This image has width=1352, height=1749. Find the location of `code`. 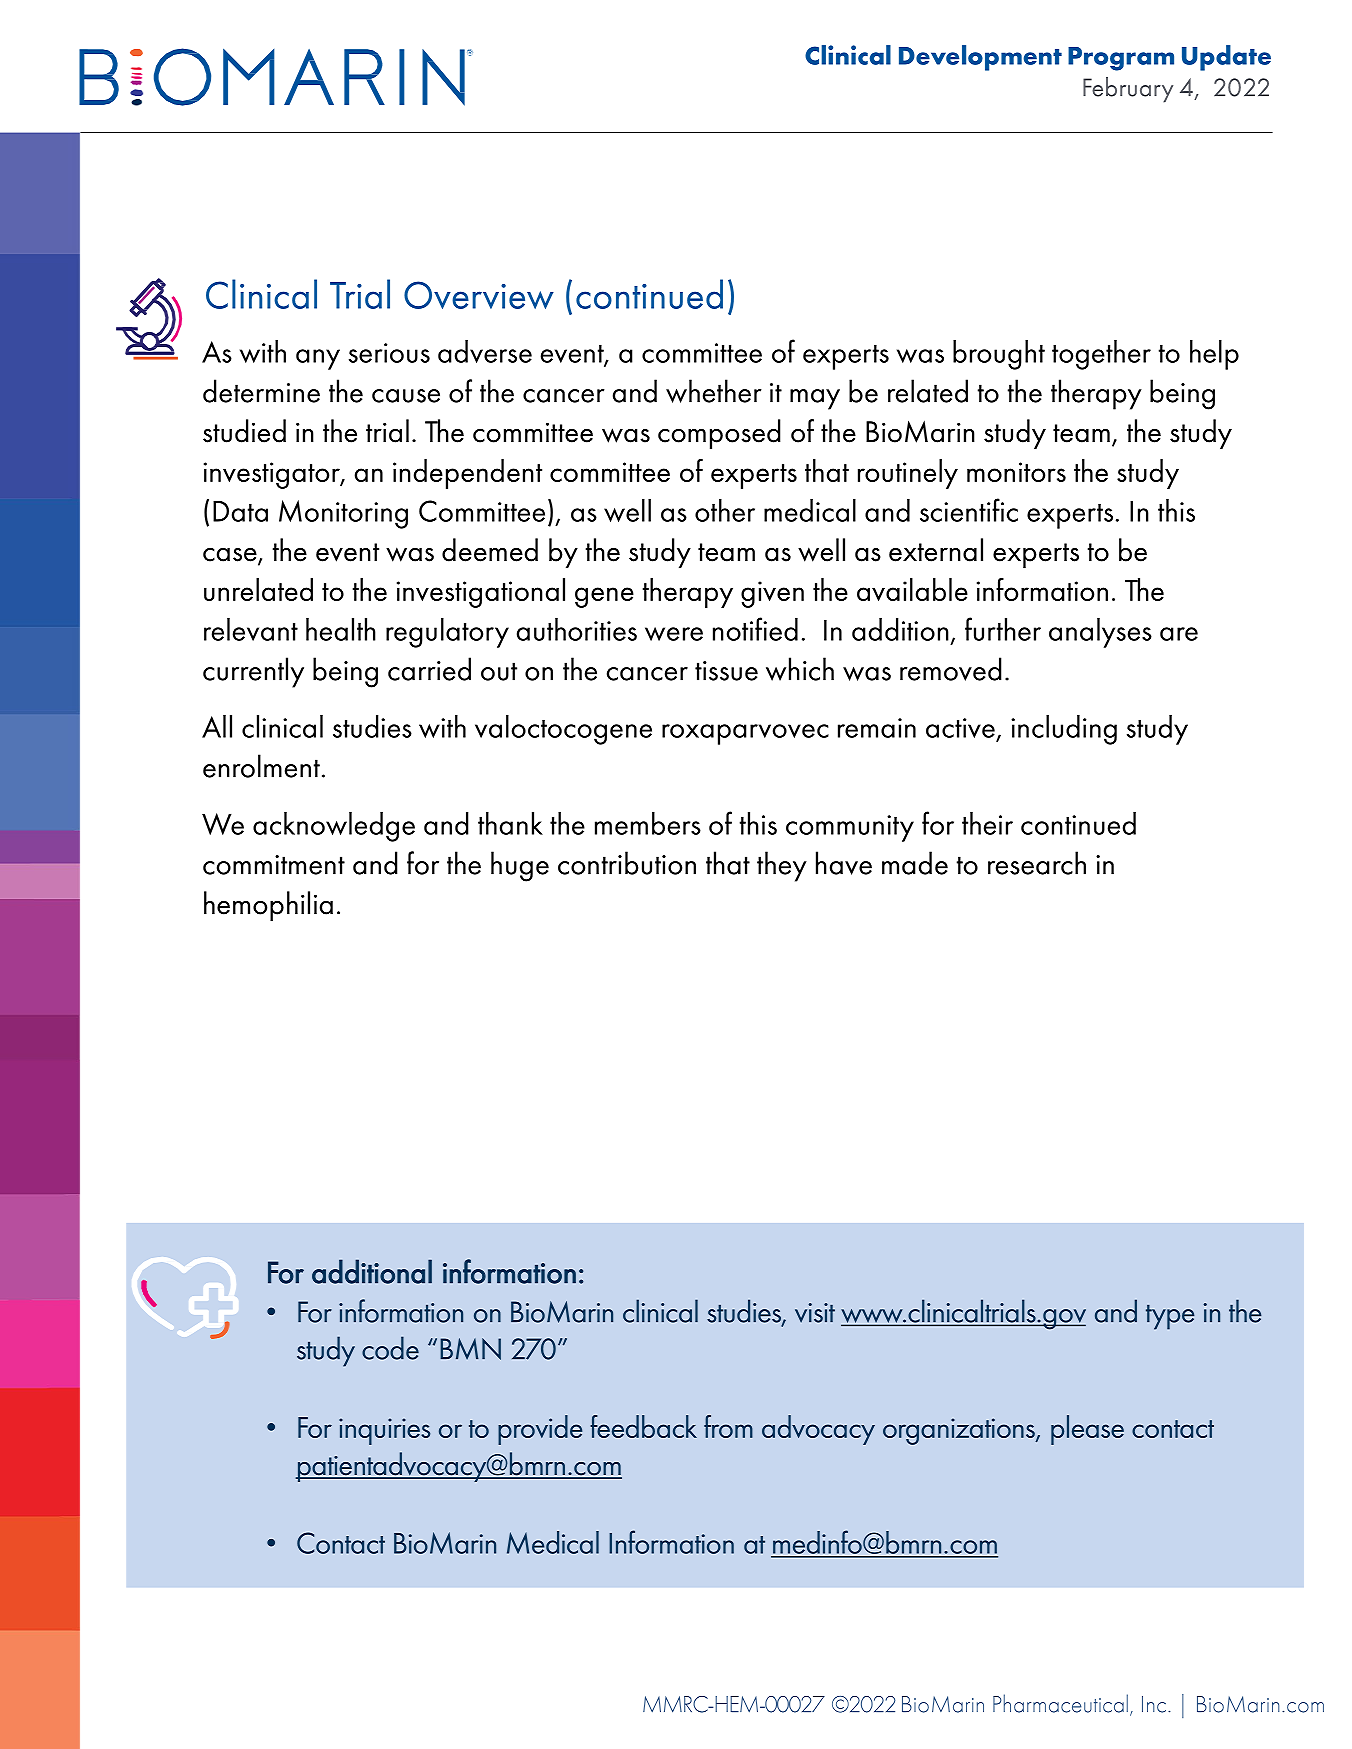

code is located at coordinates (390, 1348).
